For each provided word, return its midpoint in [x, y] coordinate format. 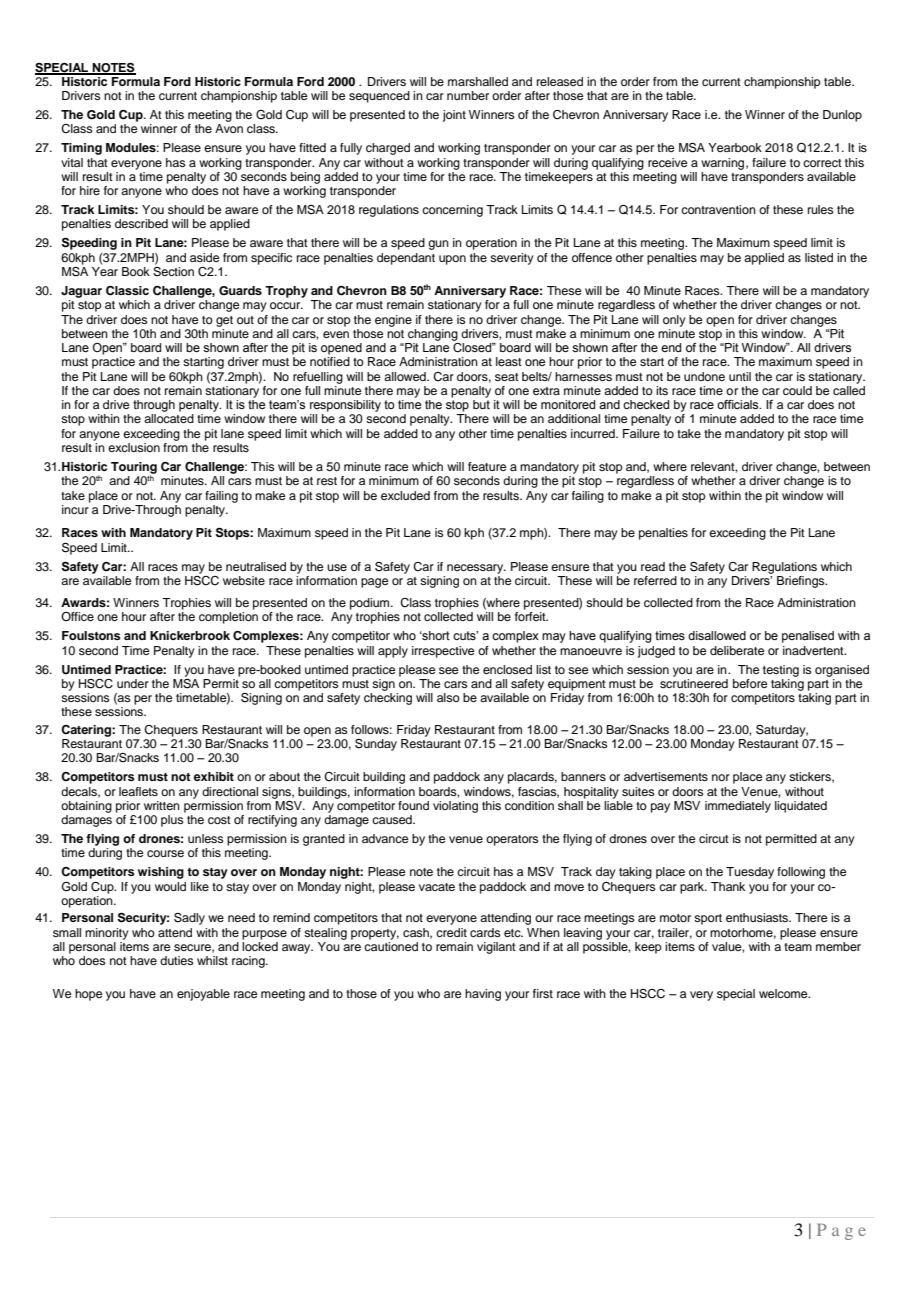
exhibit [214, 776]
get [224, 321]
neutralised [256, 566]
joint [454, 116]
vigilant [496, 948]
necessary [476, 569]
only [674, 321]
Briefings [802, 582]
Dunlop [842, 116]
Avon [229, 128]
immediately [738, 807]
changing [433, 335]
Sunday [376, 745]
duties [177, 960]
